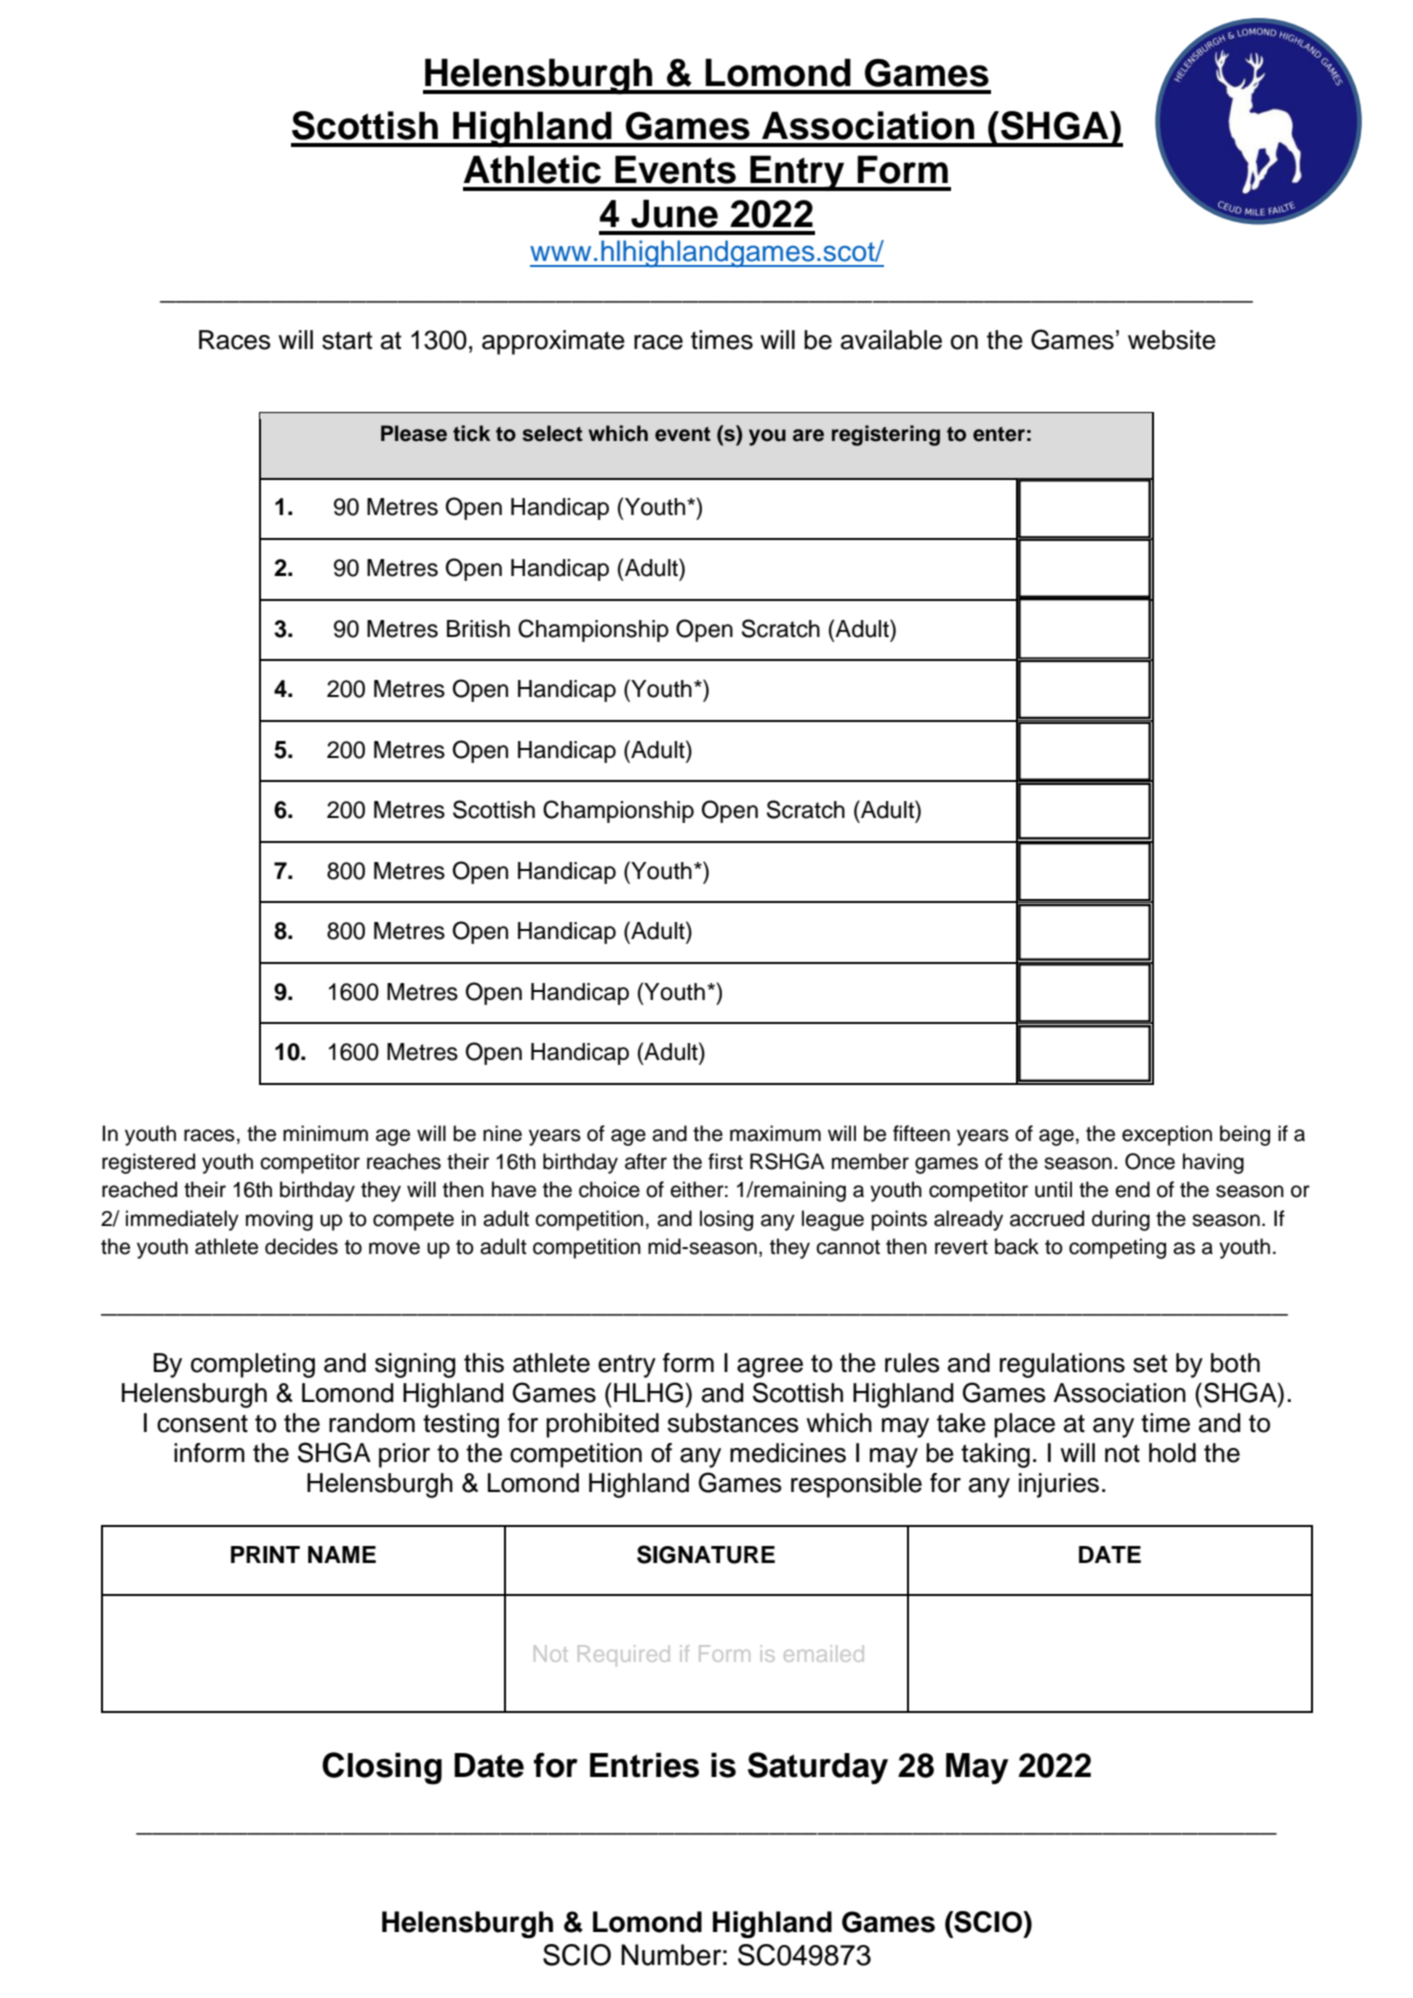 The image size is (1413, 1998). What do you see at coordinates (1167, 1135) in the document?
I see `exception` at bounding box center [1167, 1135].
